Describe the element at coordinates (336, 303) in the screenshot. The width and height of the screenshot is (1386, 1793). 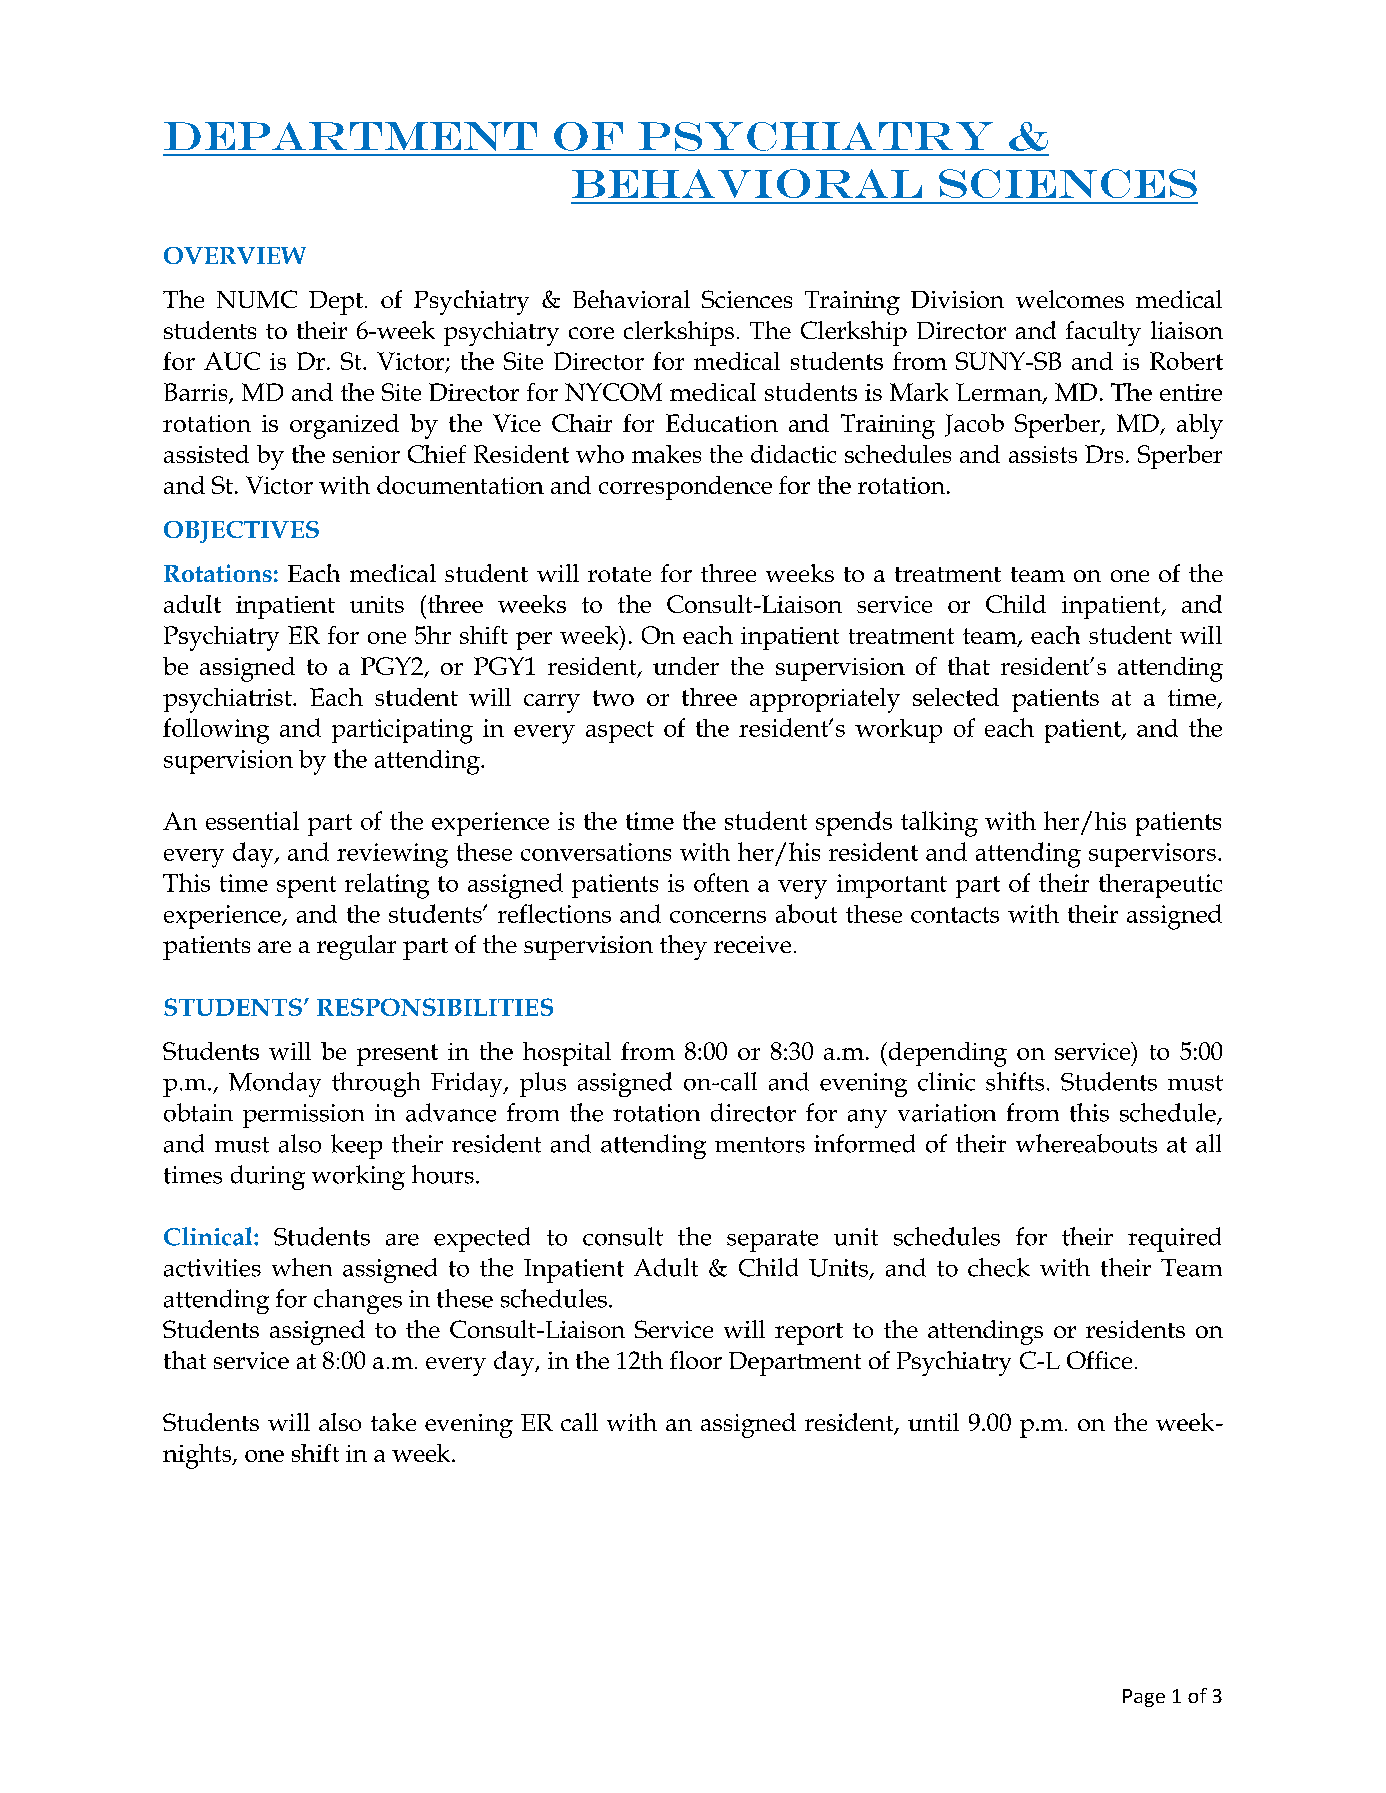
I see `Dept` at that location.
